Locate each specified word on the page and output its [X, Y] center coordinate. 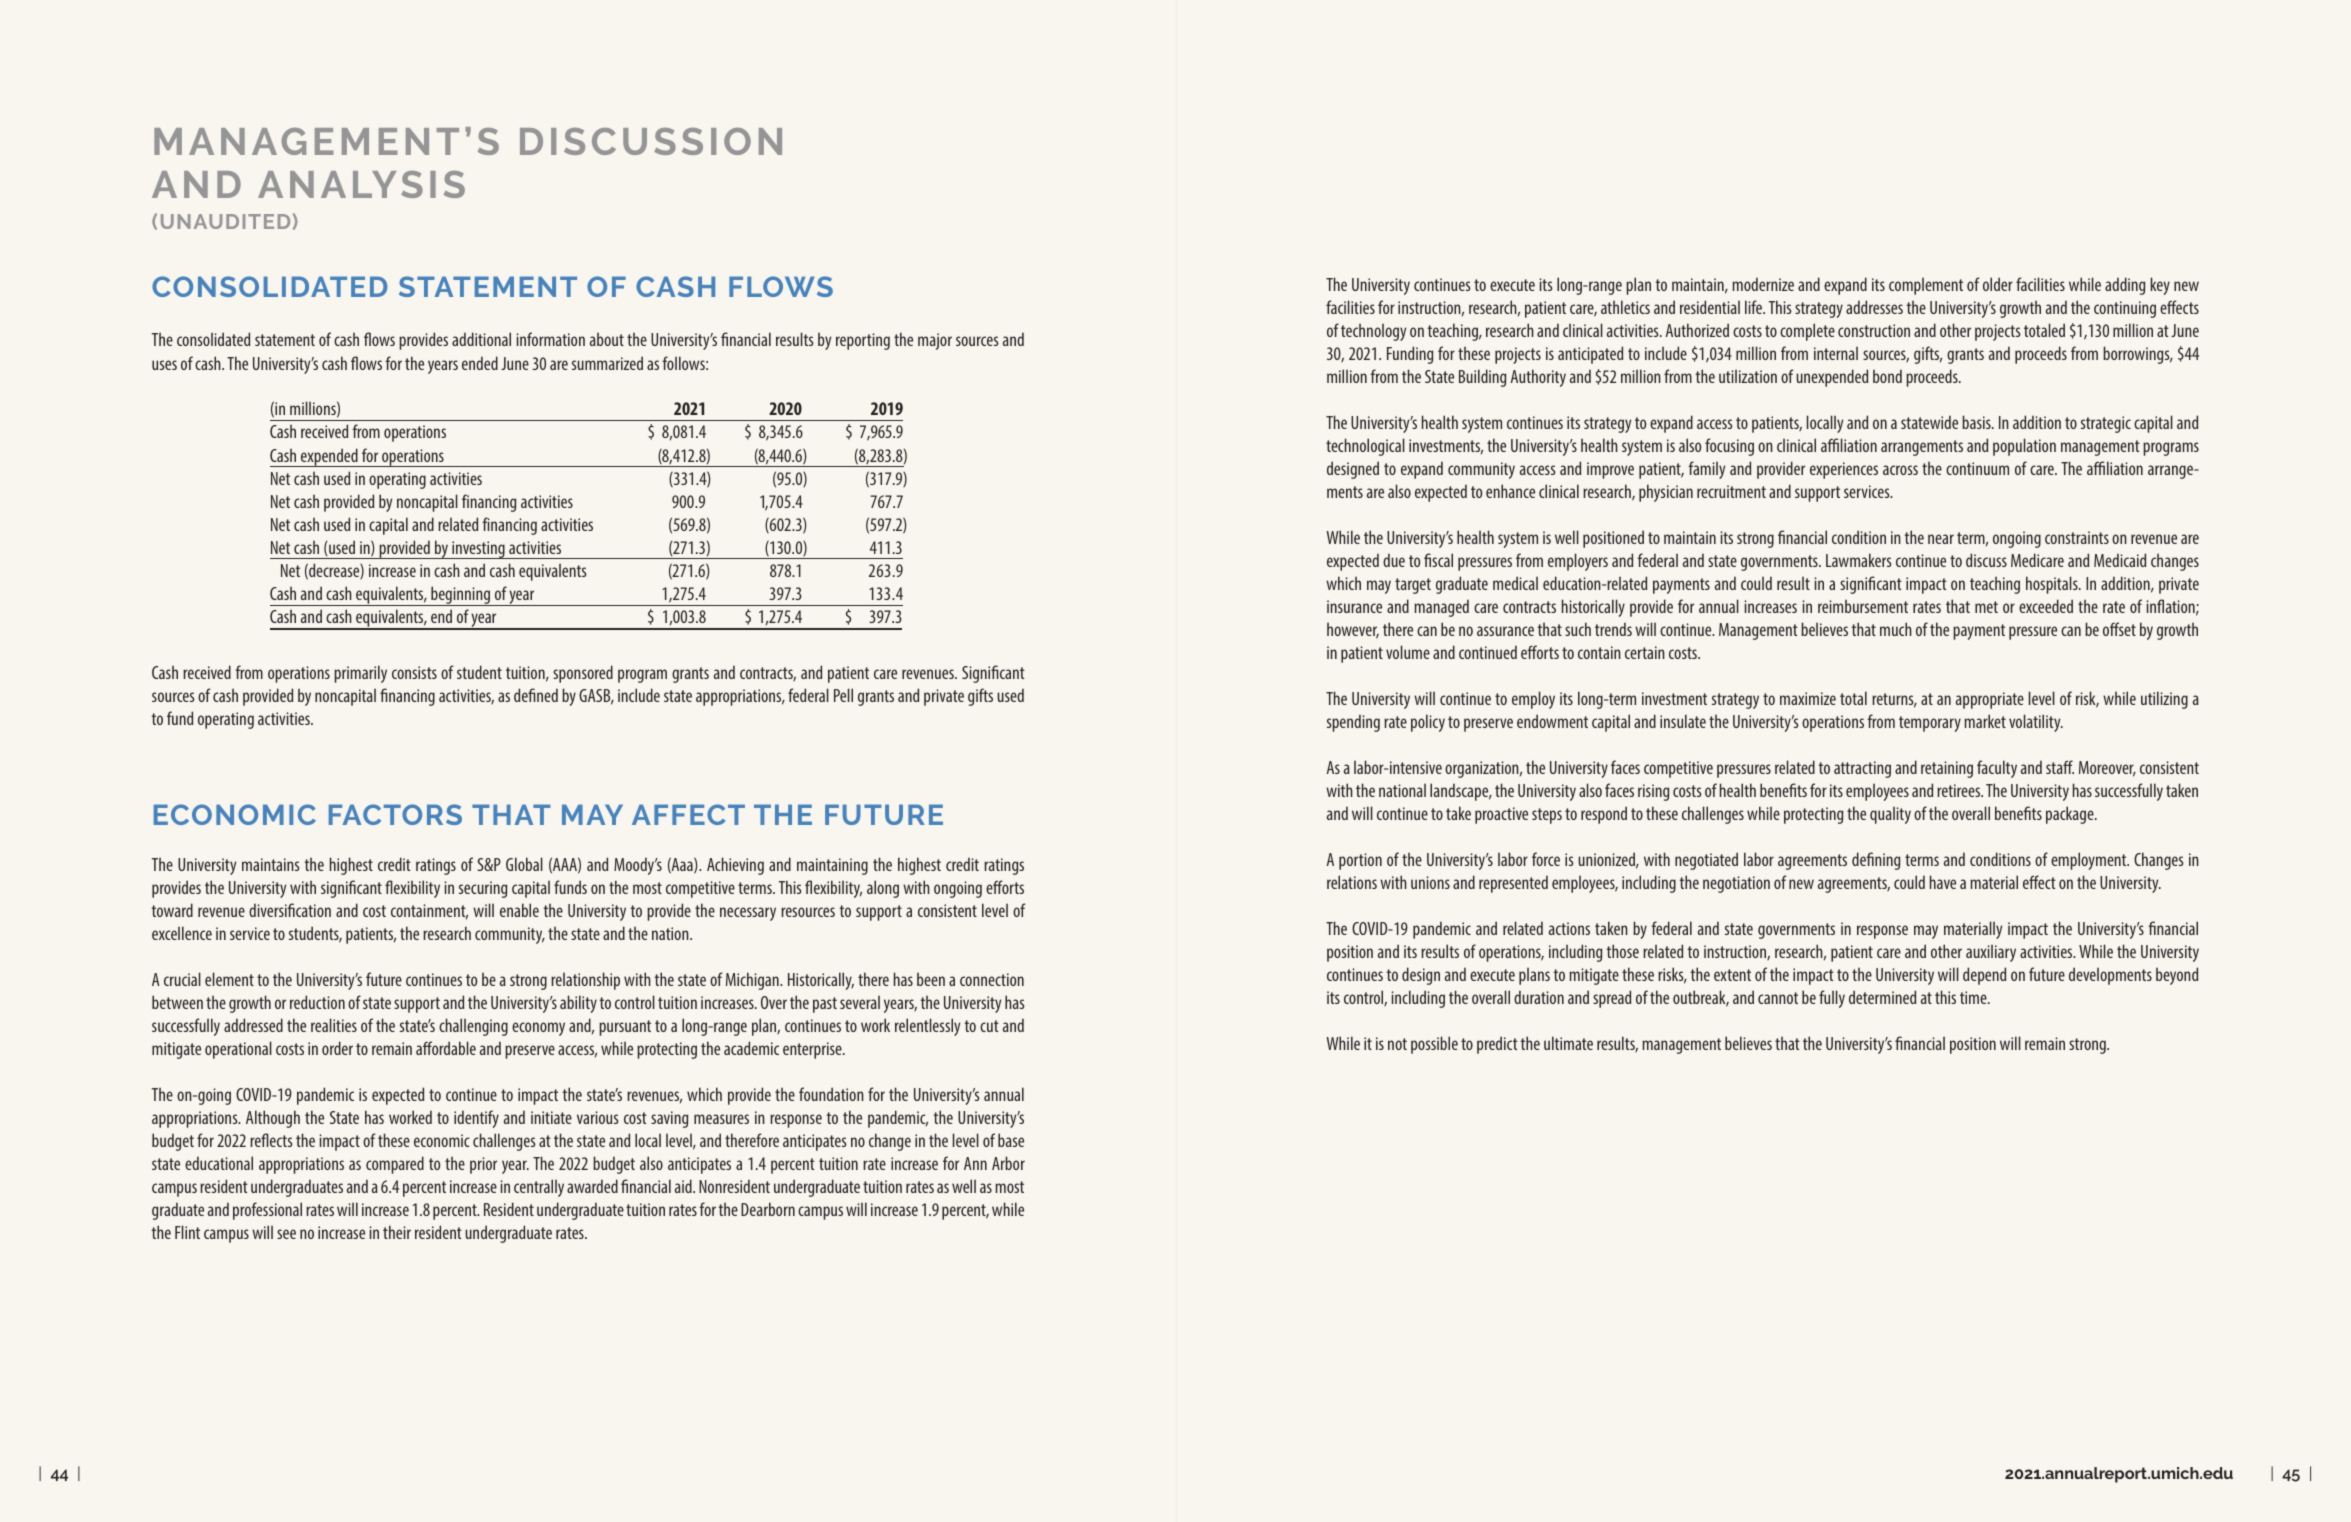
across [1900, 470]
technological [1365, 447]
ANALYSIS [361, 184]
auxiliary [1991, 953]
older [1998, 284]
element [229, 979]
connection [992, 979]
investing [478, 550]
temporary [1930, 724]
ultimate [1568, 1043]
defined [536, 695]
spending [1353, 723]
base [1011, 1140]
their [397, 1232]
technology [1373, 332]
